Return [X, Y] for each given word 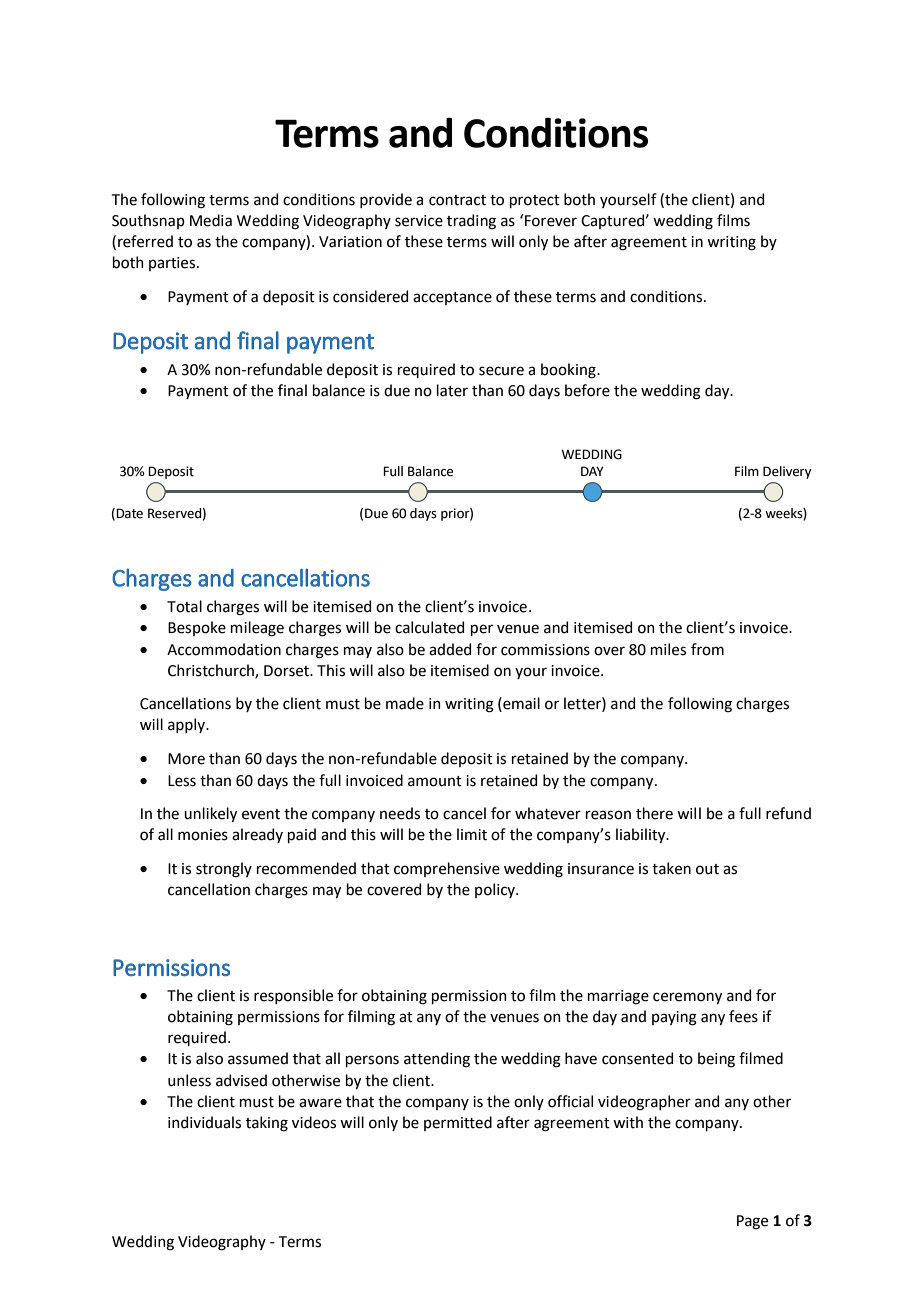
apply [188, 725]
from [707, 649]
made [405, 703]
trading [471, 222]
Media [211, 220]
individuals [204, 1122]
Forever [551, 221]
